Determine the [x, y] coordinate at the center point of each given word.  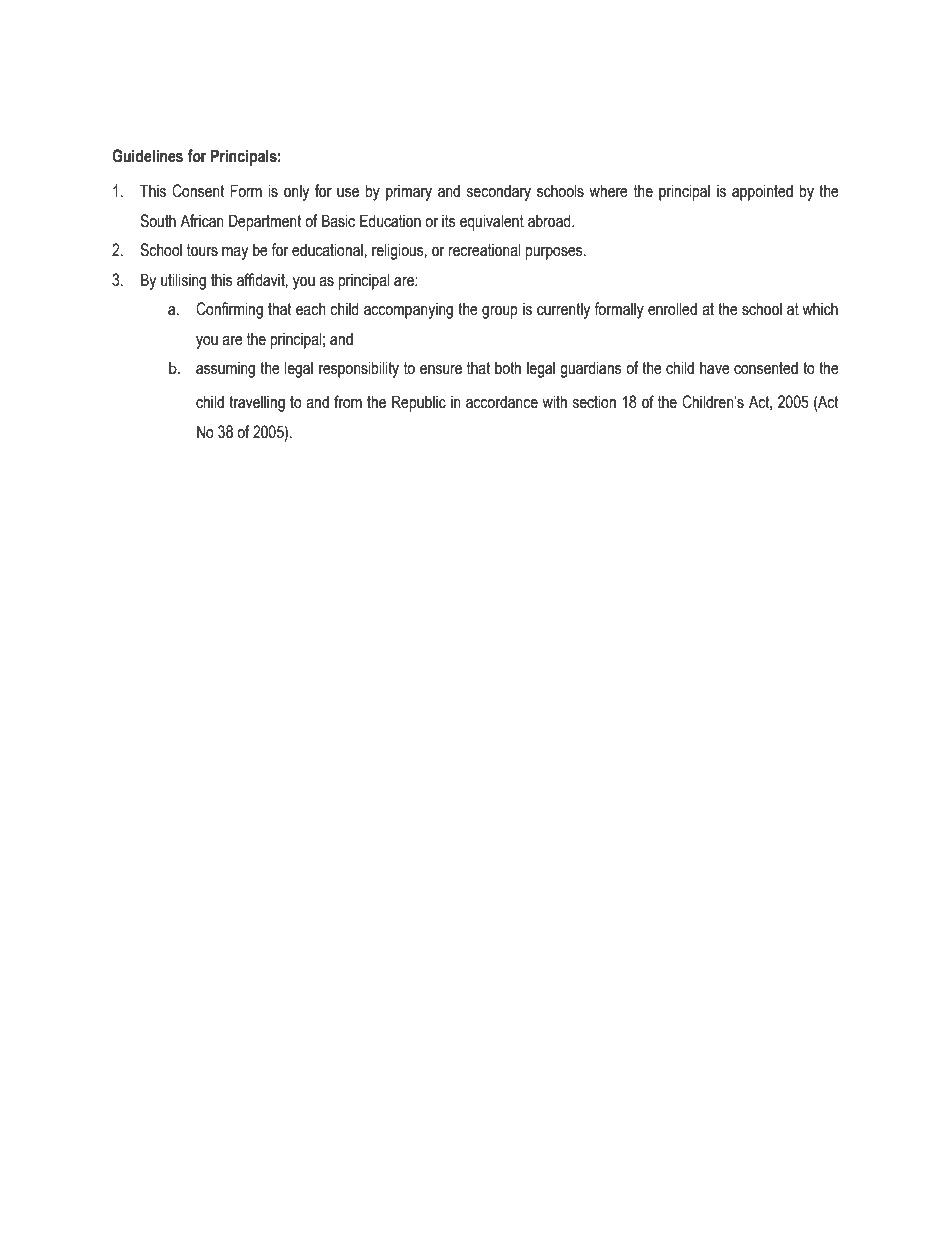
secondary [498, 192]
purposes [555, 253]
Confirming [229, 310]
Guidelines [147, 156]
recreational [484, 250]
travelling [257, 403]
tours [202, 250]
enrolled [672, 309]
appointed [762, 192]
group [500, 312]
